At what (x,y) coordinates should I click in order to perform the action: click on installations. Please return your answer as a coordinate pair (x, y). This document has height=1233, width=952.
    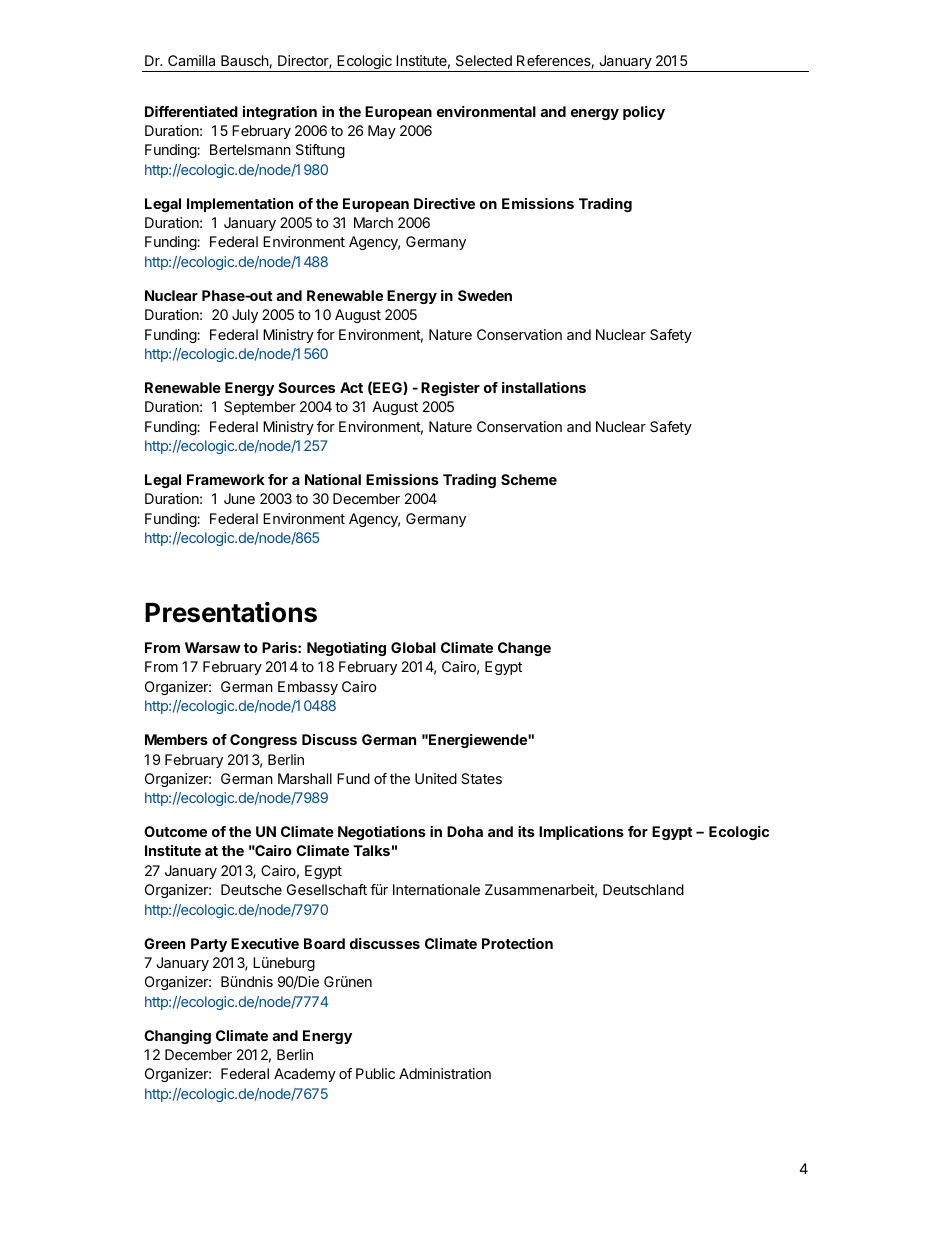
    Looking at the image, I should click on (544, 387).
